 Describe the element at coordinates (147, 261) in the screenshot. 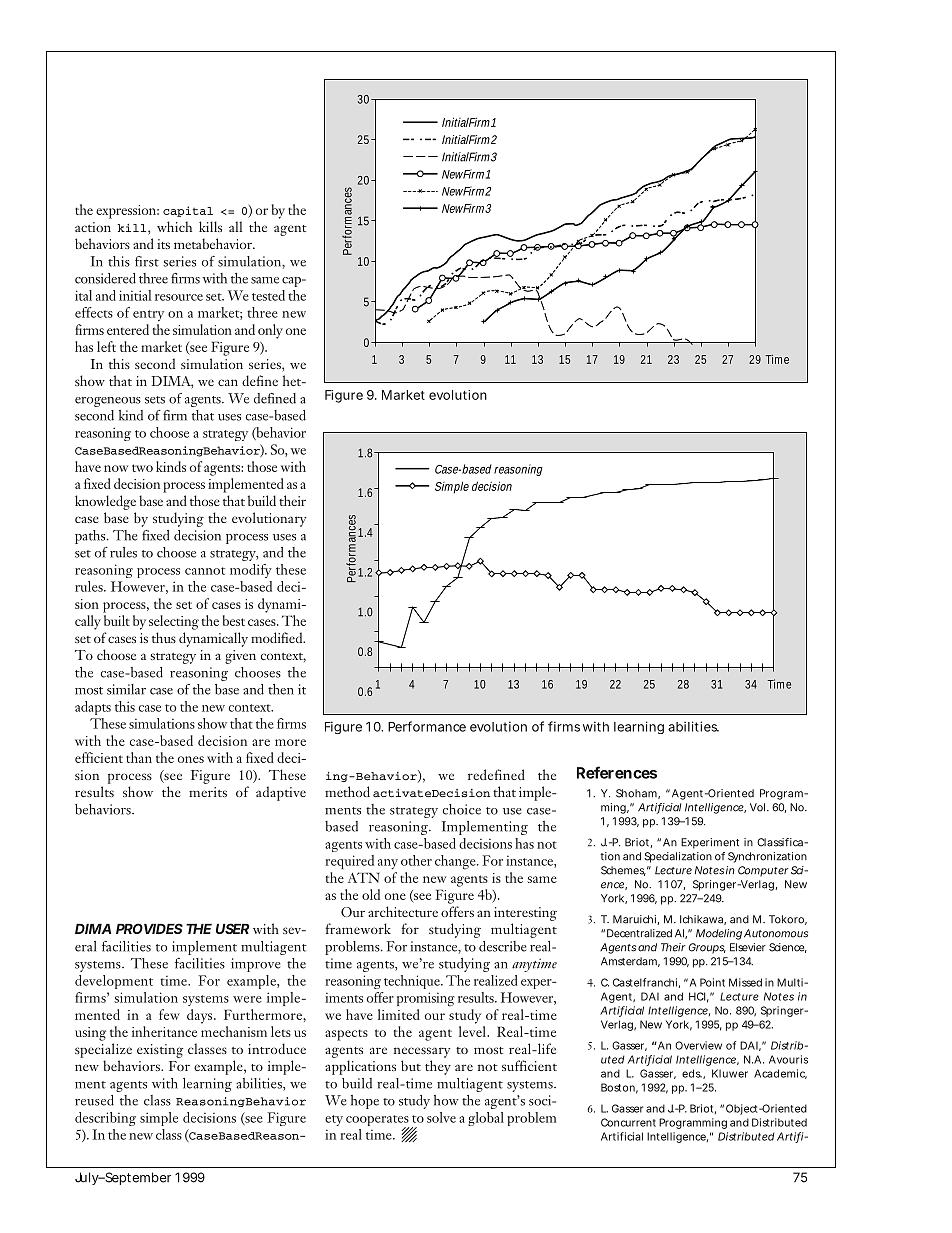

I see `first` at that location.
